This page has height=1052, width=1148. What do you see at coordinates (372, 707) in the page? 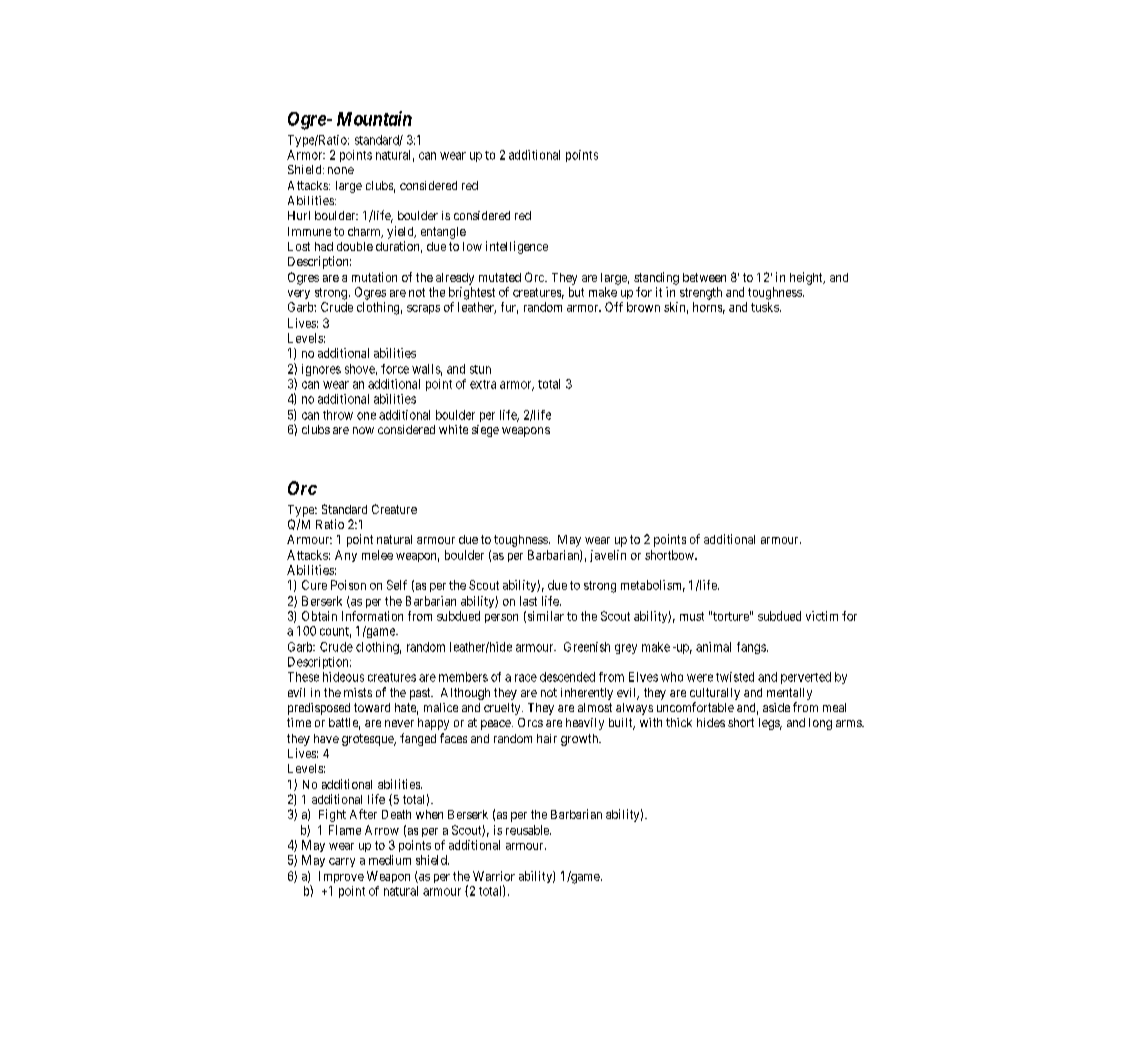
I see `toward` at bounding box center [372, 707].
